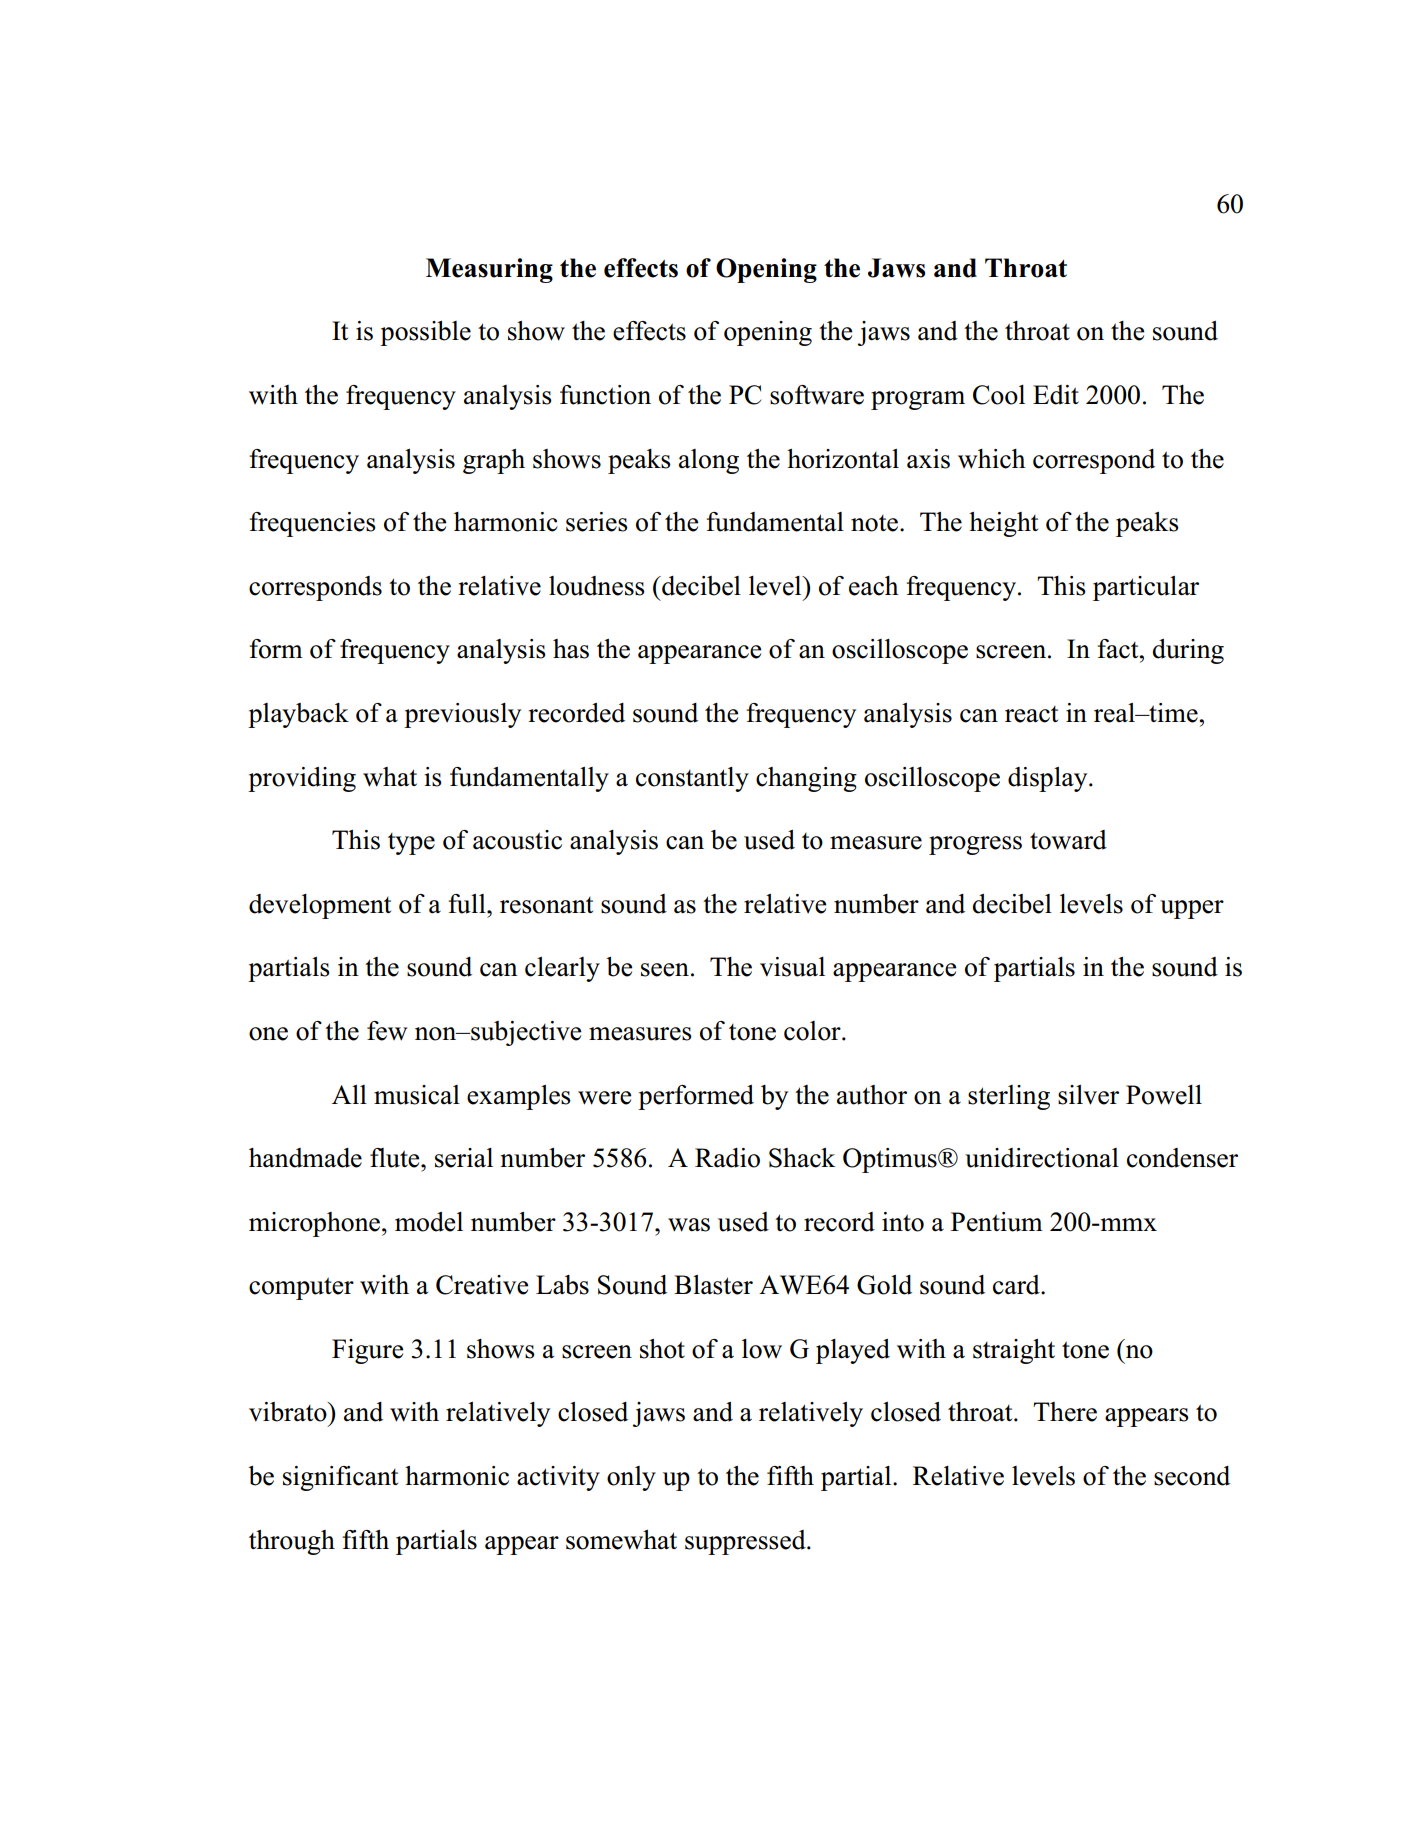 This document has width=1410, height=1825. I want to click on full, so click(468, 904).
